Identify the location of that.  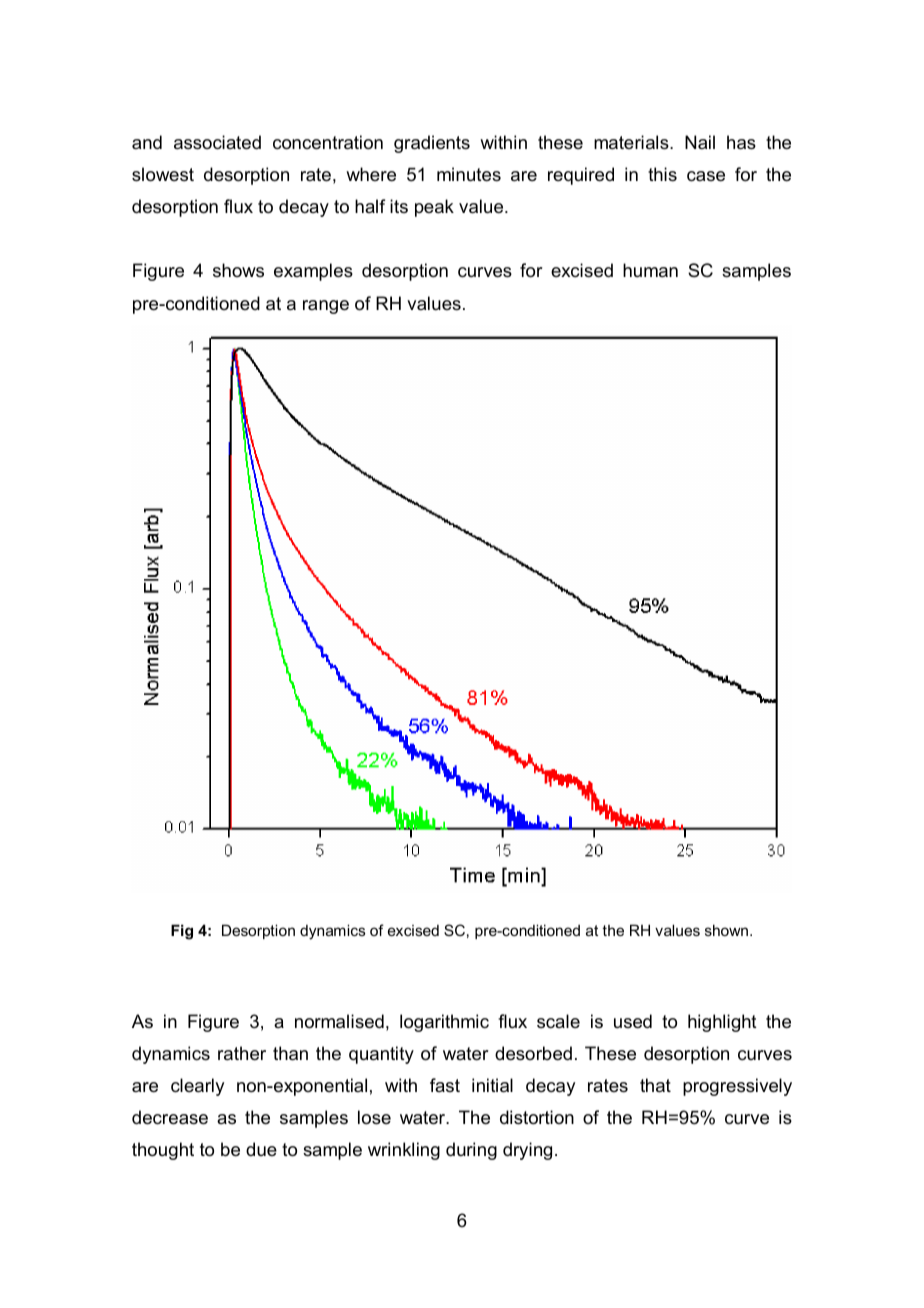
(655, 1085).
